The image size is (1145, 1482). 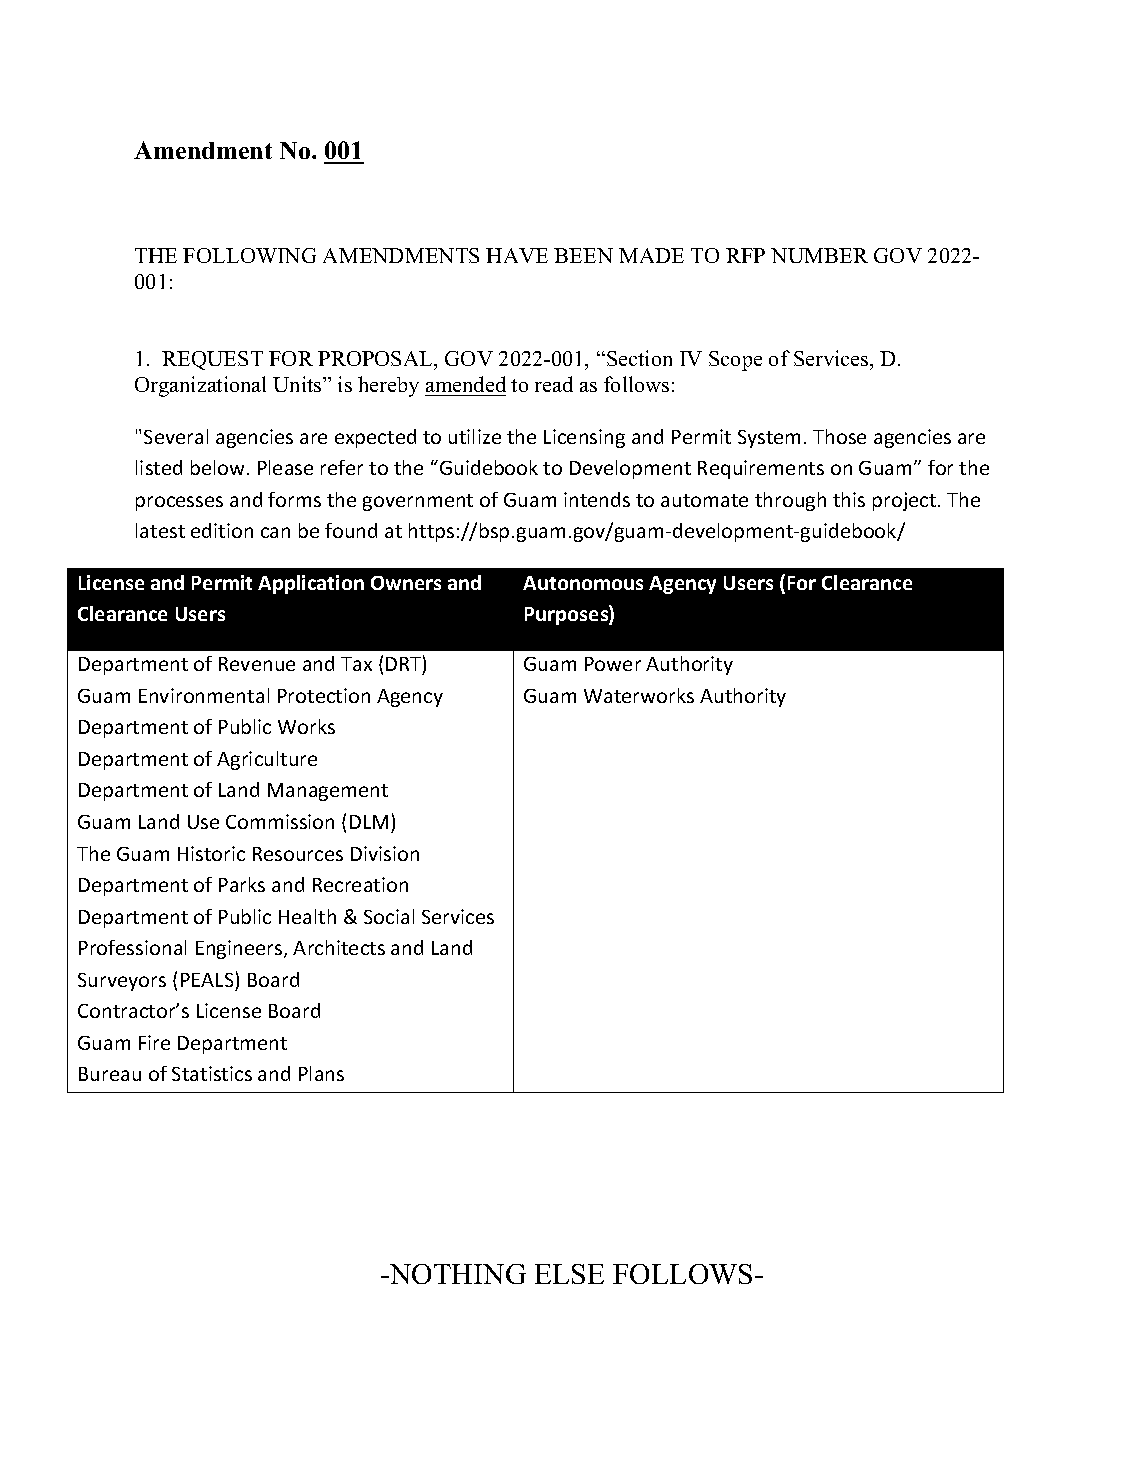 I want to click on through, so click(x=790, y=501).
